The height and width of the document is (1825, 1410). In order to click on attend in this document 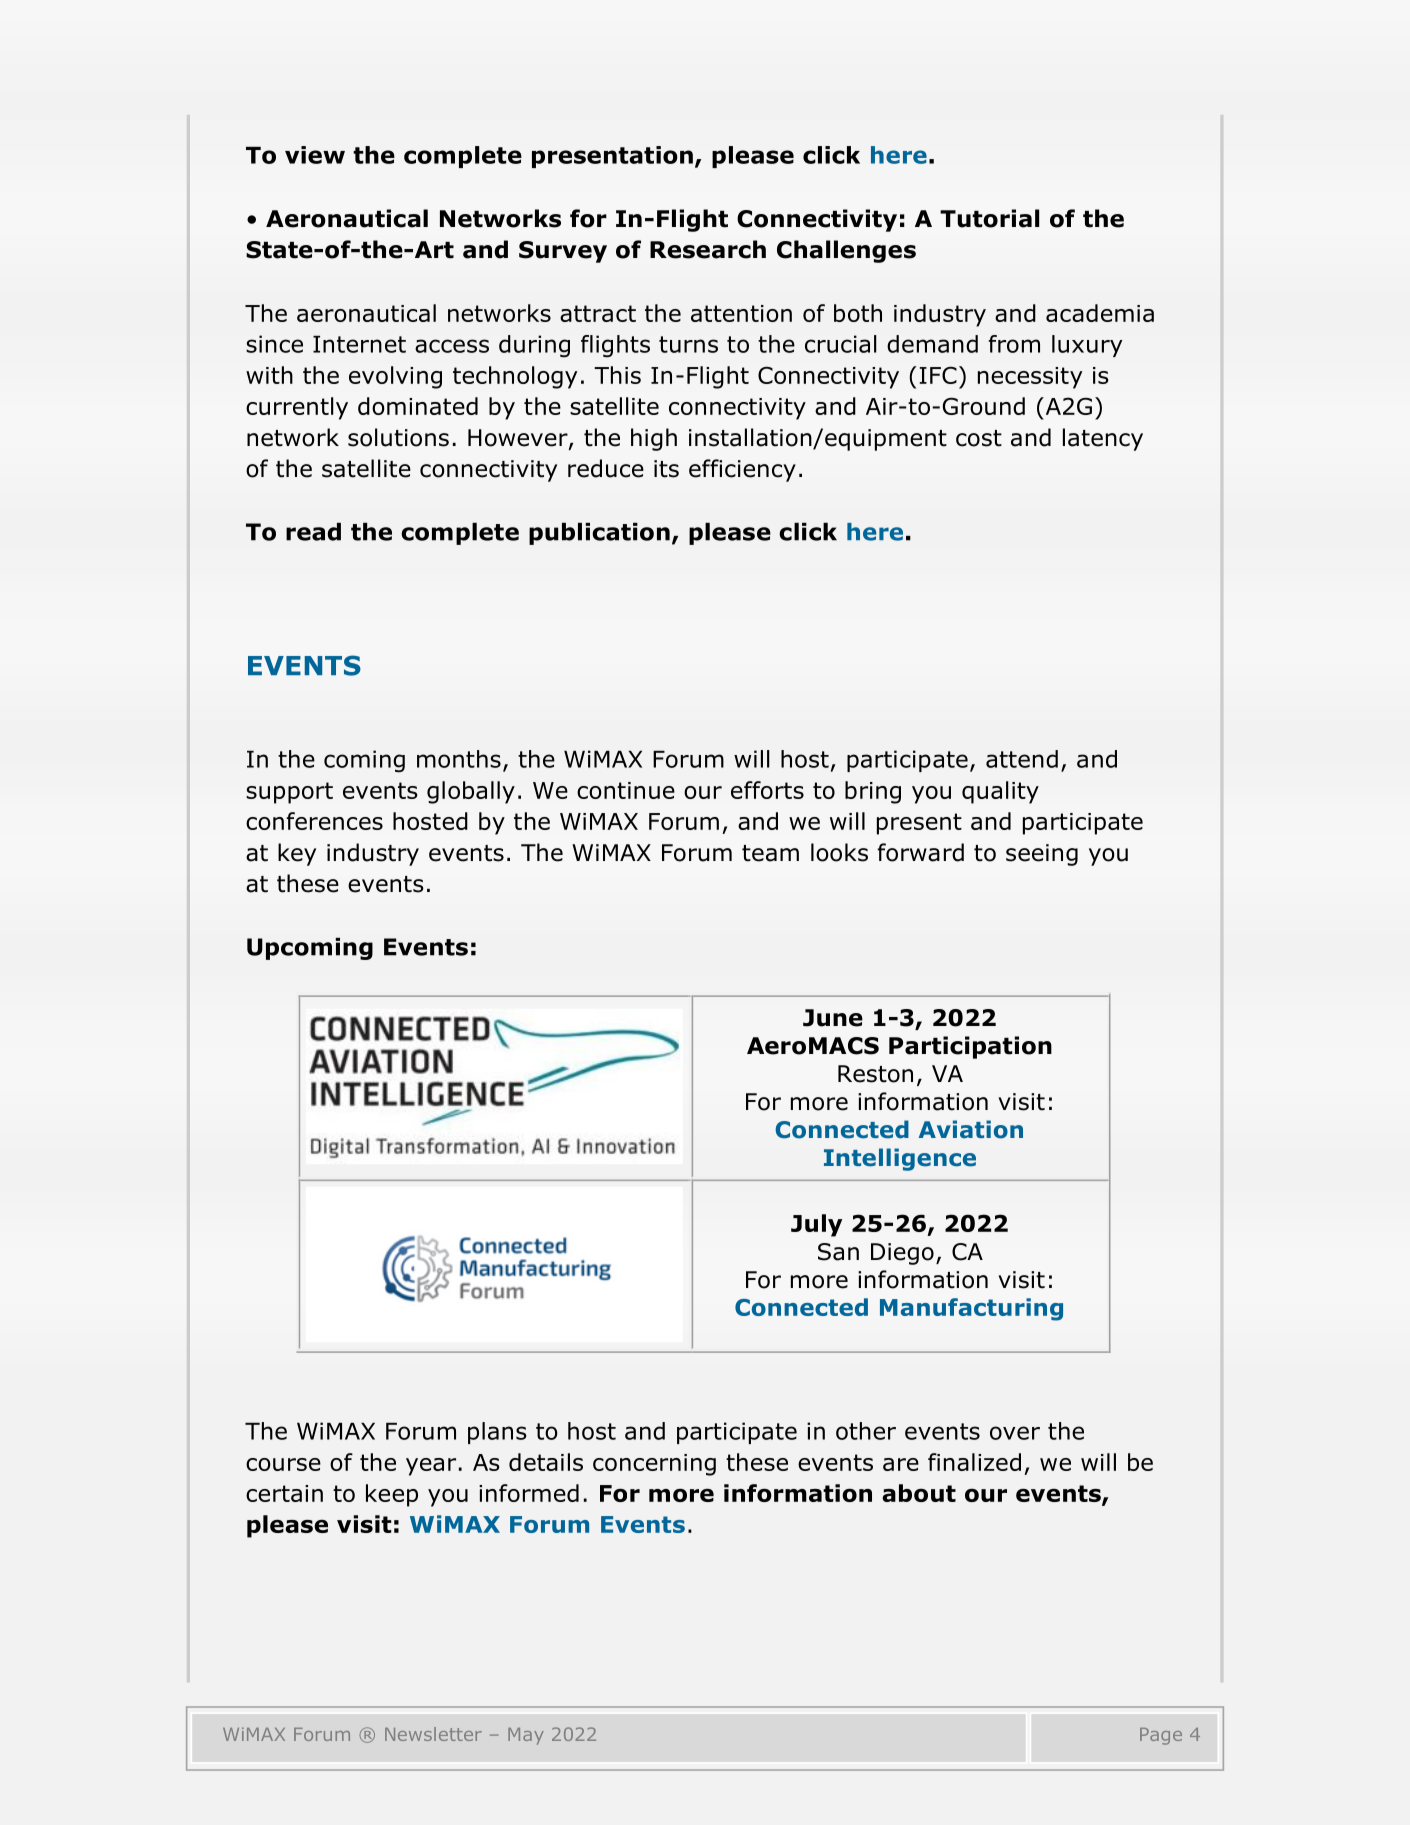, I will do `click(1022, 759)`.
